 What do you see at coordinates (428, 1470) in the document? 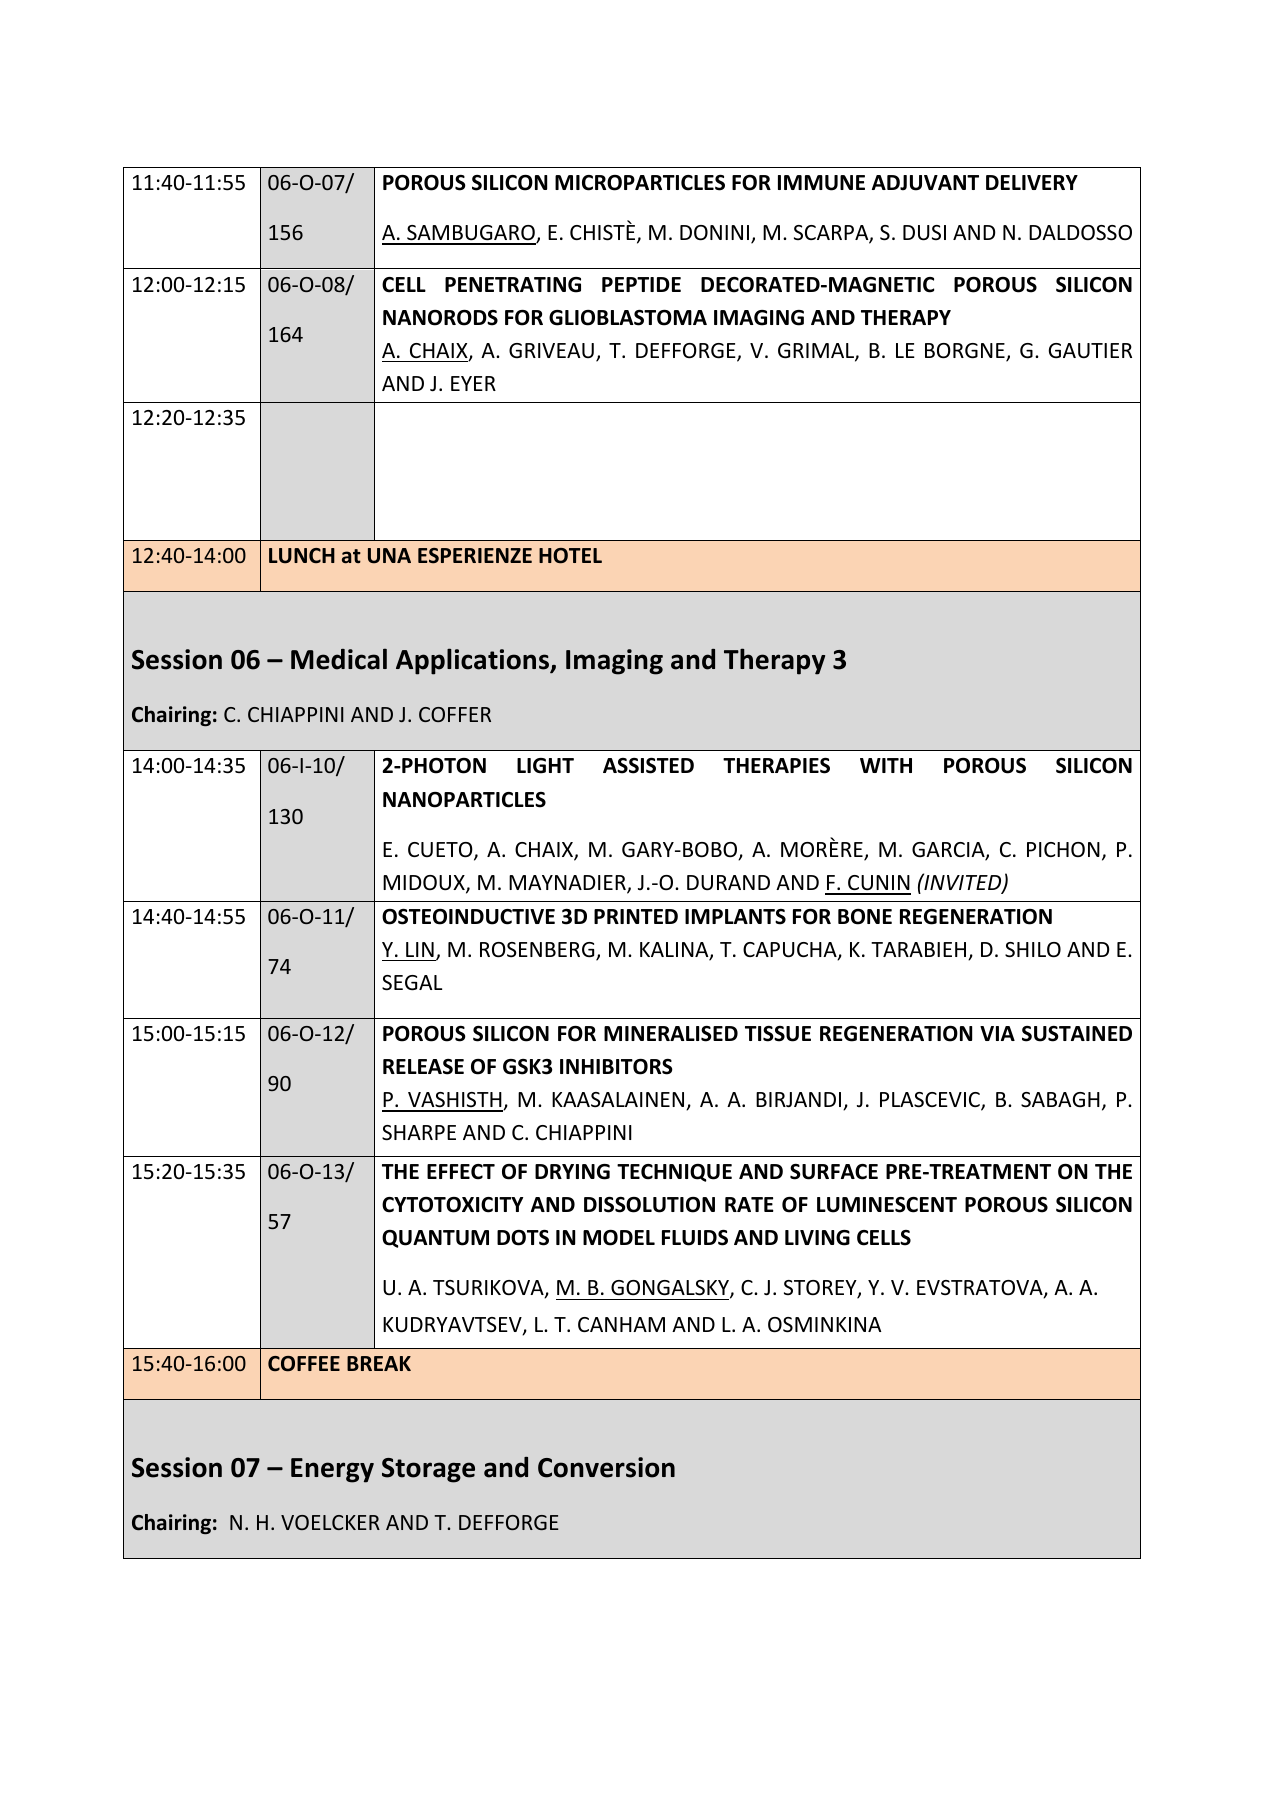
I see `Storage` at bounding box center [428, 1470].
